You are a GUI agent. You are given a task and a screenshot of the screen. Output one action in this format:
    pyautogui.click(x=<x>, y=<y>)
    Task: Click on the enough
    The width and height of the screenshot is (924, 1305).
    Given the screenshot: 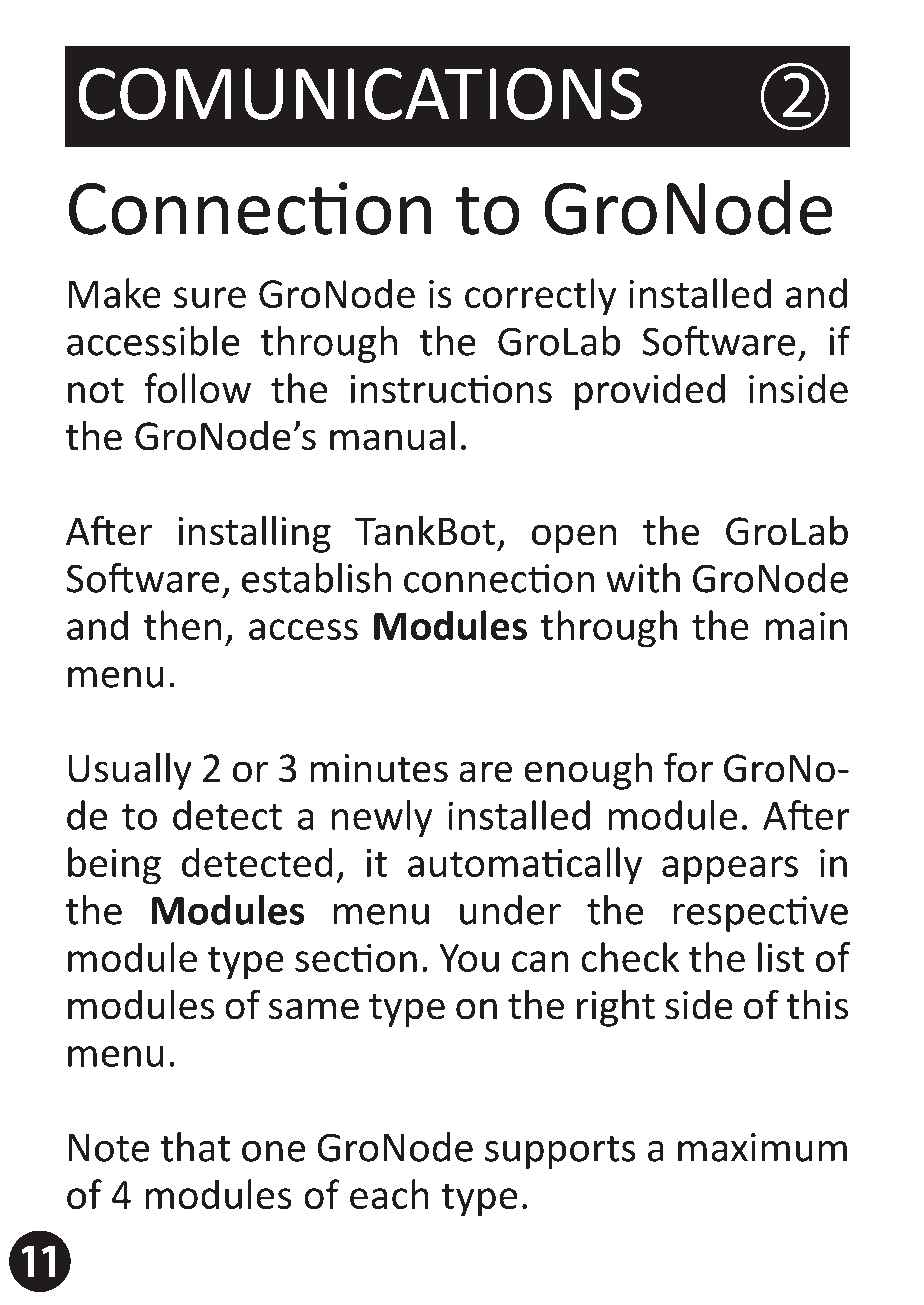 What is the action you would take?
    pyautogui.click(x=588, y=771)
